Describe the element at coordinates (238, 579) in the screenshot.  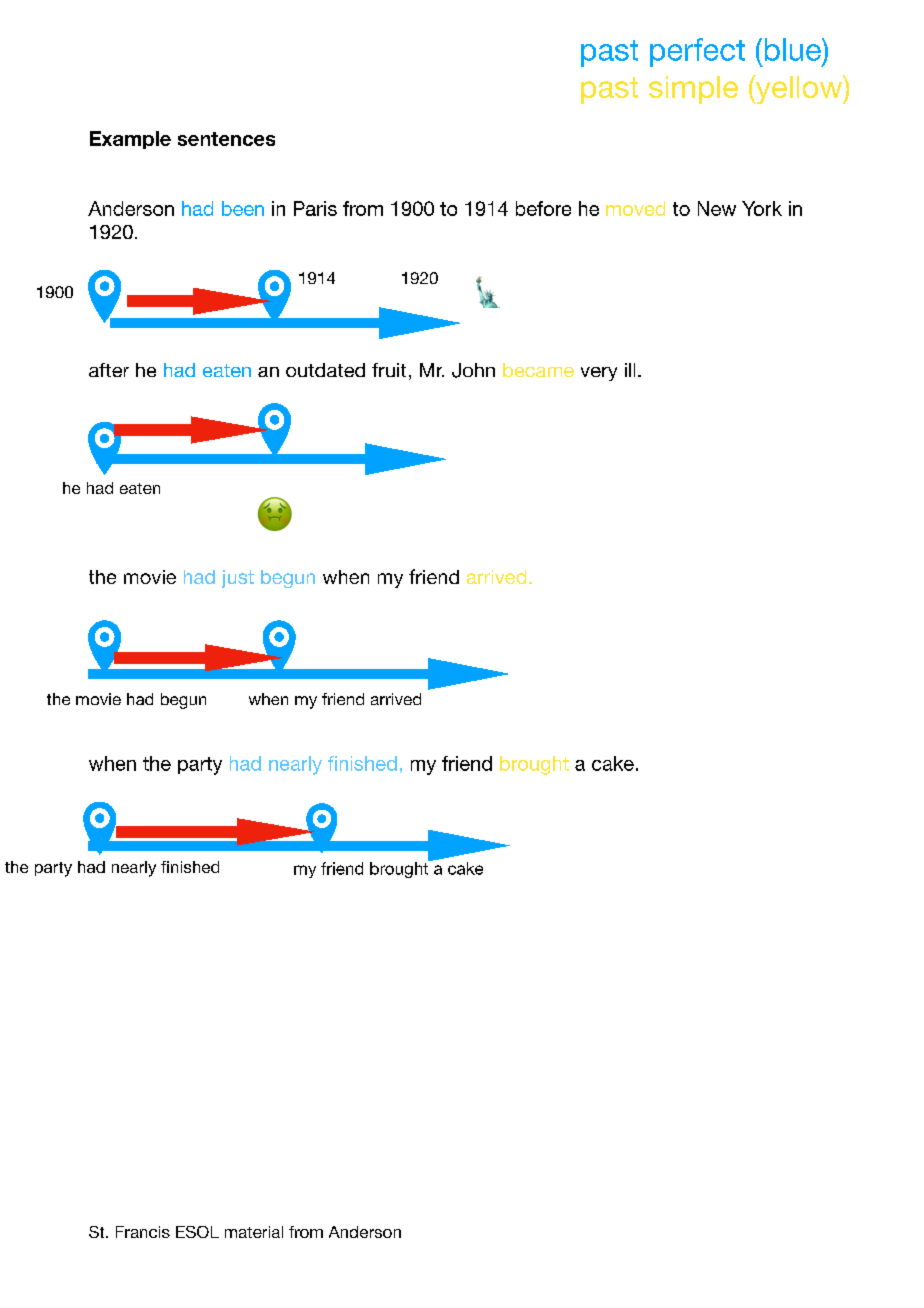
I see `just` at that location.
